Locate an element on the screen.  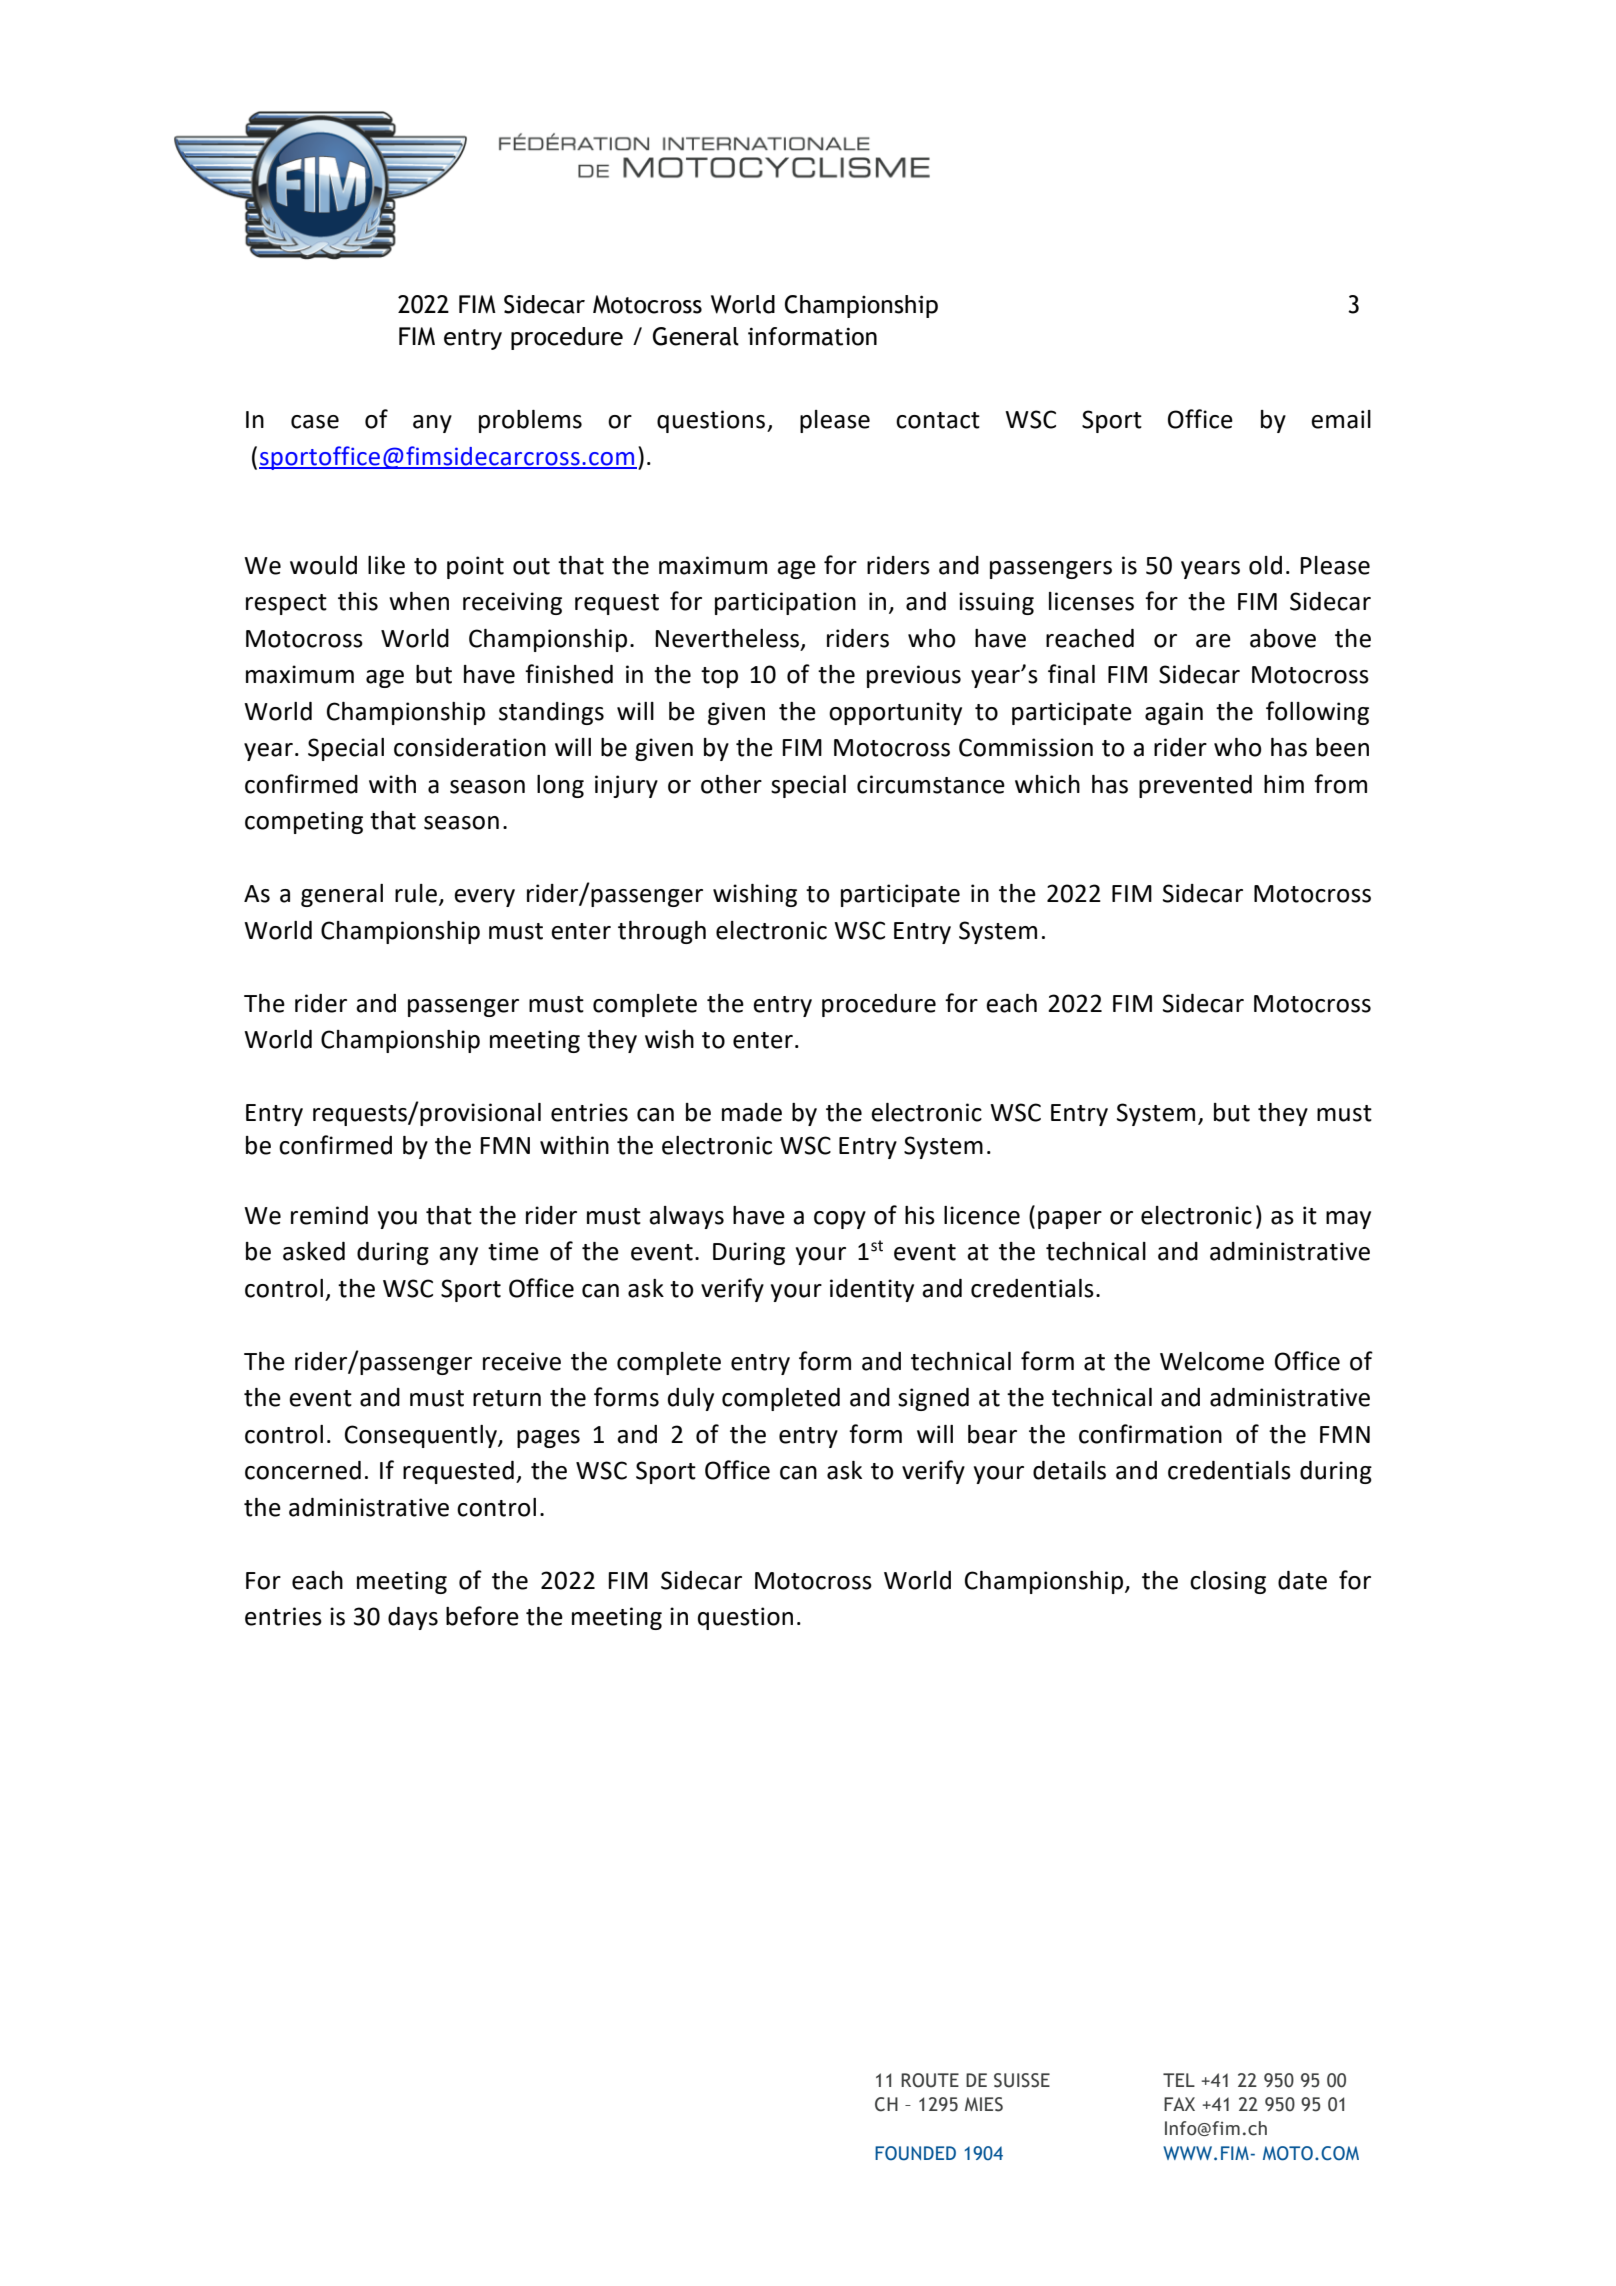
old is located at coordinates (1265, 565).
